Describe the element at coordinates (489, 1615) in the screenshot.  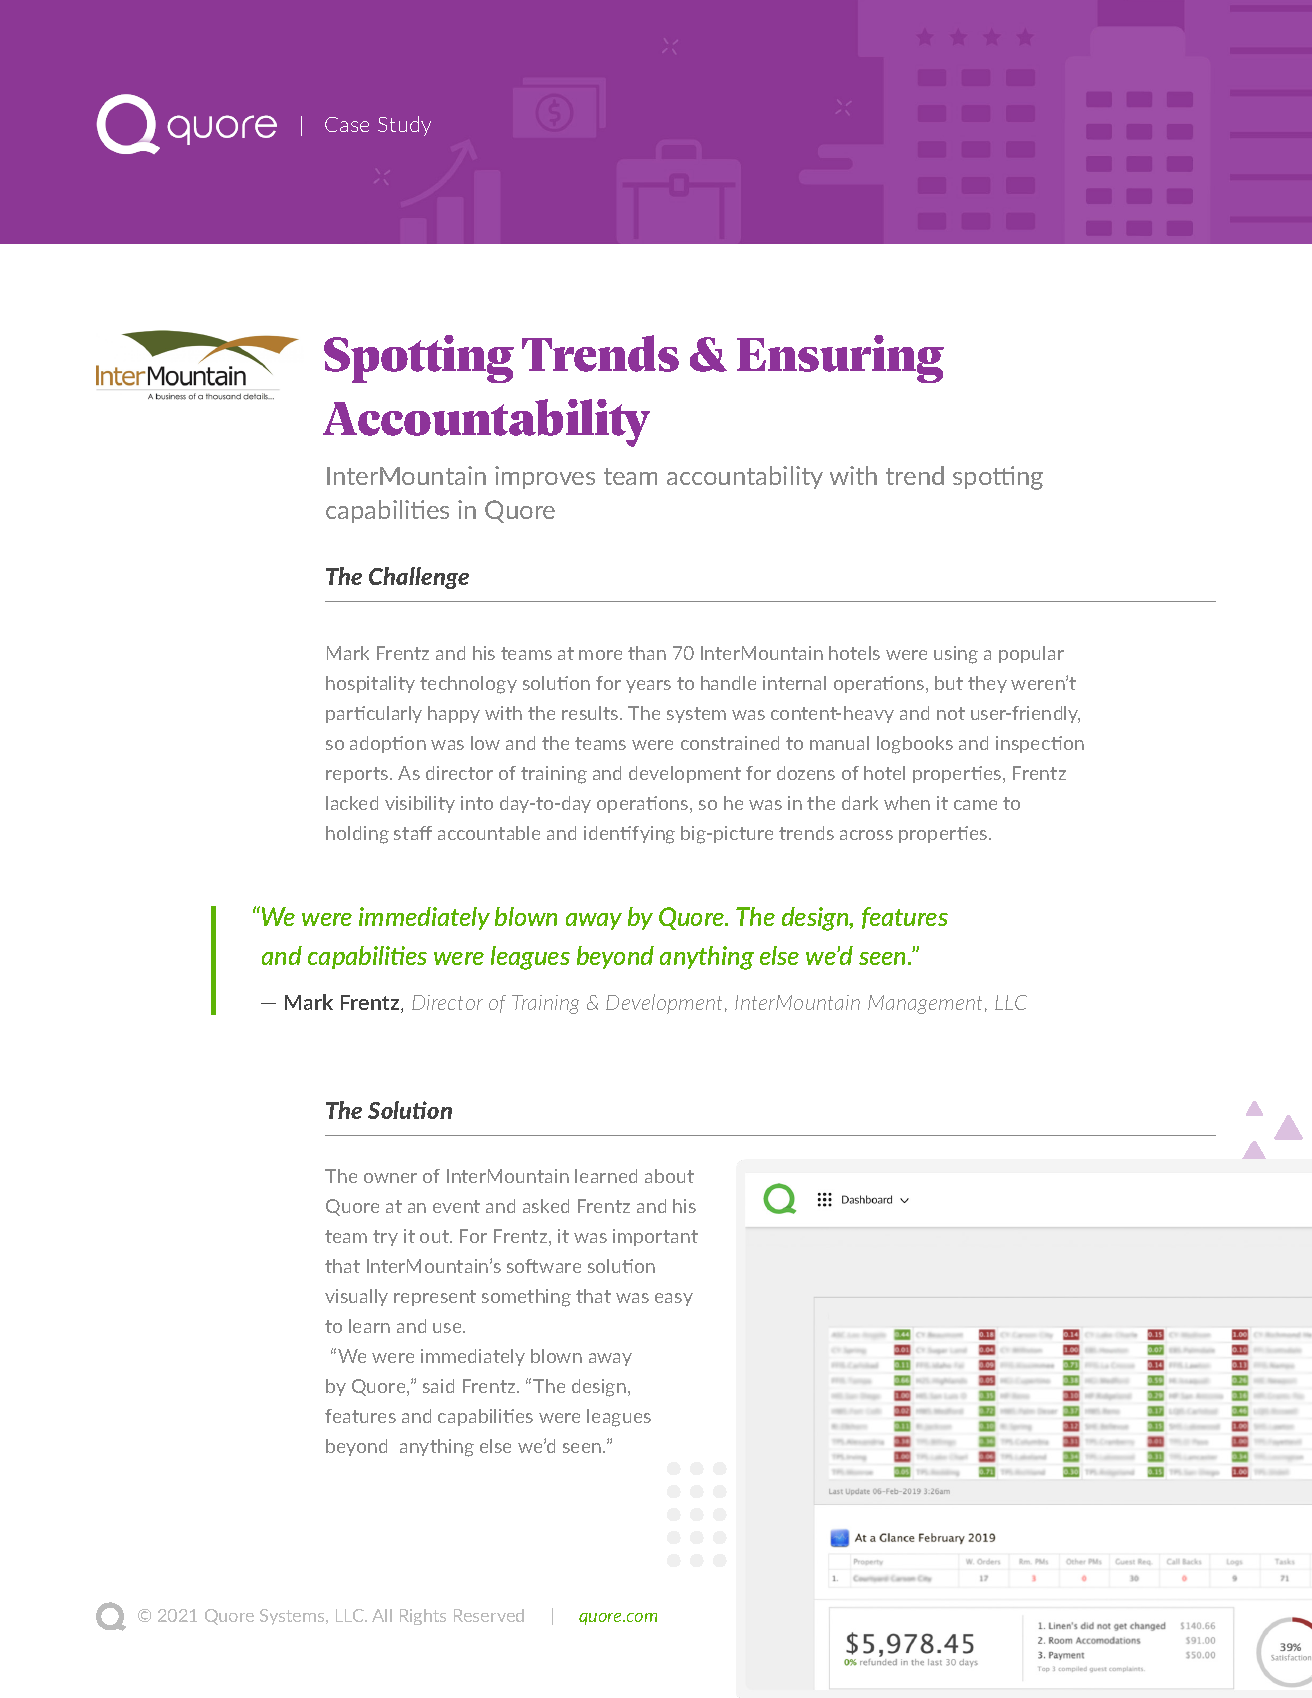
I see `Reserved` at that location.
